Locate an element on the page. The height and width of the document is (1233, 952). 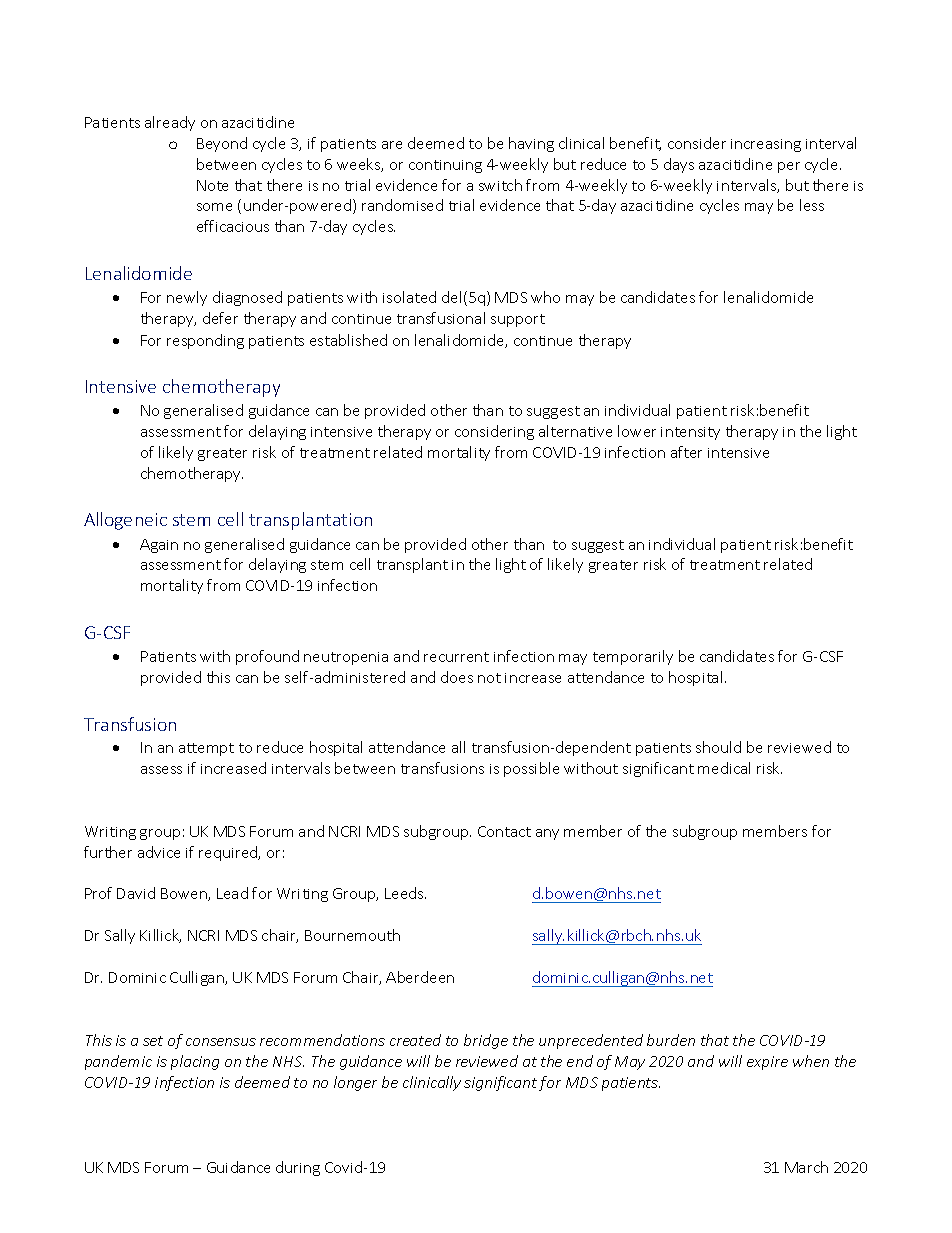
Beyond is located at coordinates (222, 144).
